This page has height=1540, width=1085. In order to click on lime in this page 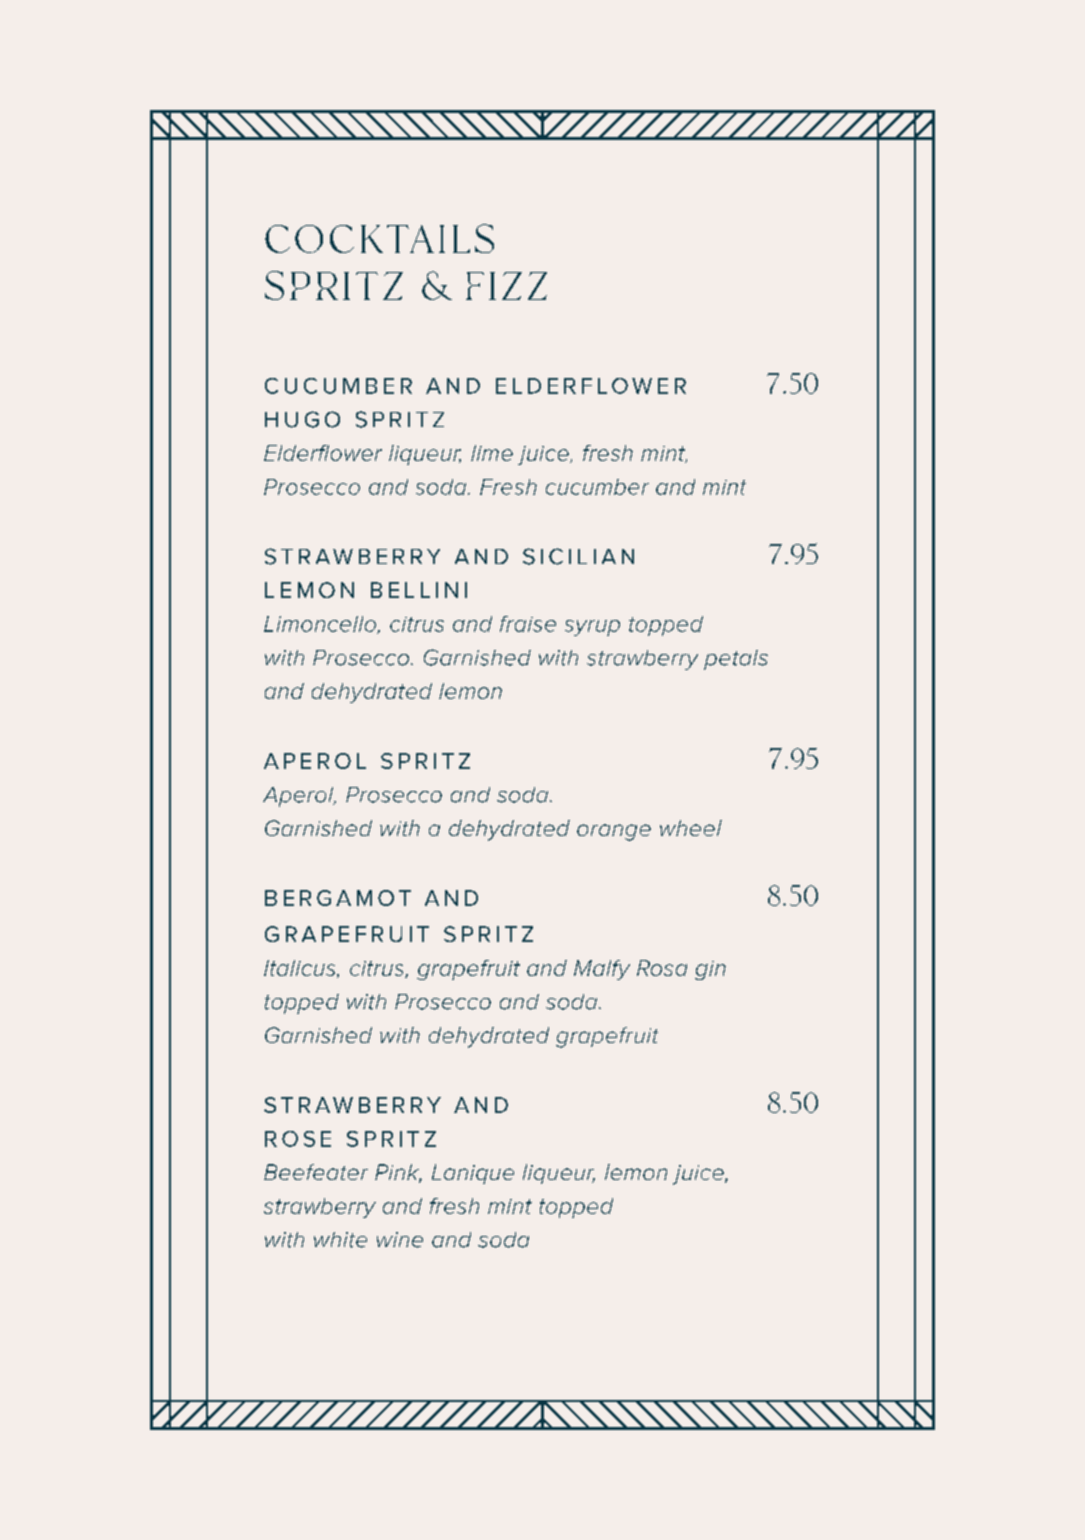, I will do `click(492, 453)`.
